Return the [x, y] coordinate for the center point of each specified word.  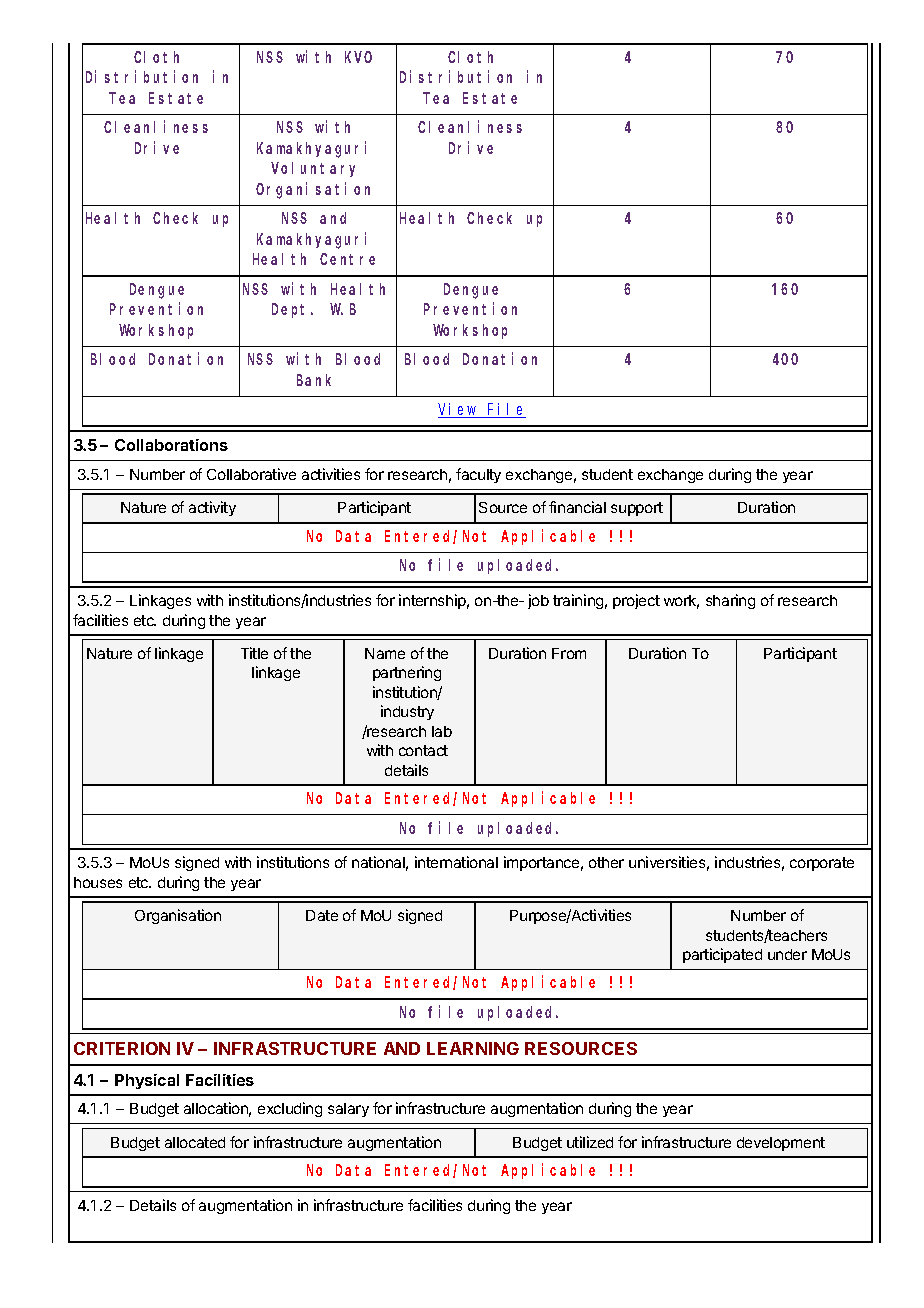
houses [98, 882]
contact [423, 750]
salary [348, 1110]
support [637, 509]
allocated [195, 1142]
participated [722, 955]
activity [212, 508]
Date [322, 915]
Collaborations [171, 445]
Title [254, 653]
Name [385, 653]
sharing [730, 601]
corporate [822, 864]
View [459, 410]
